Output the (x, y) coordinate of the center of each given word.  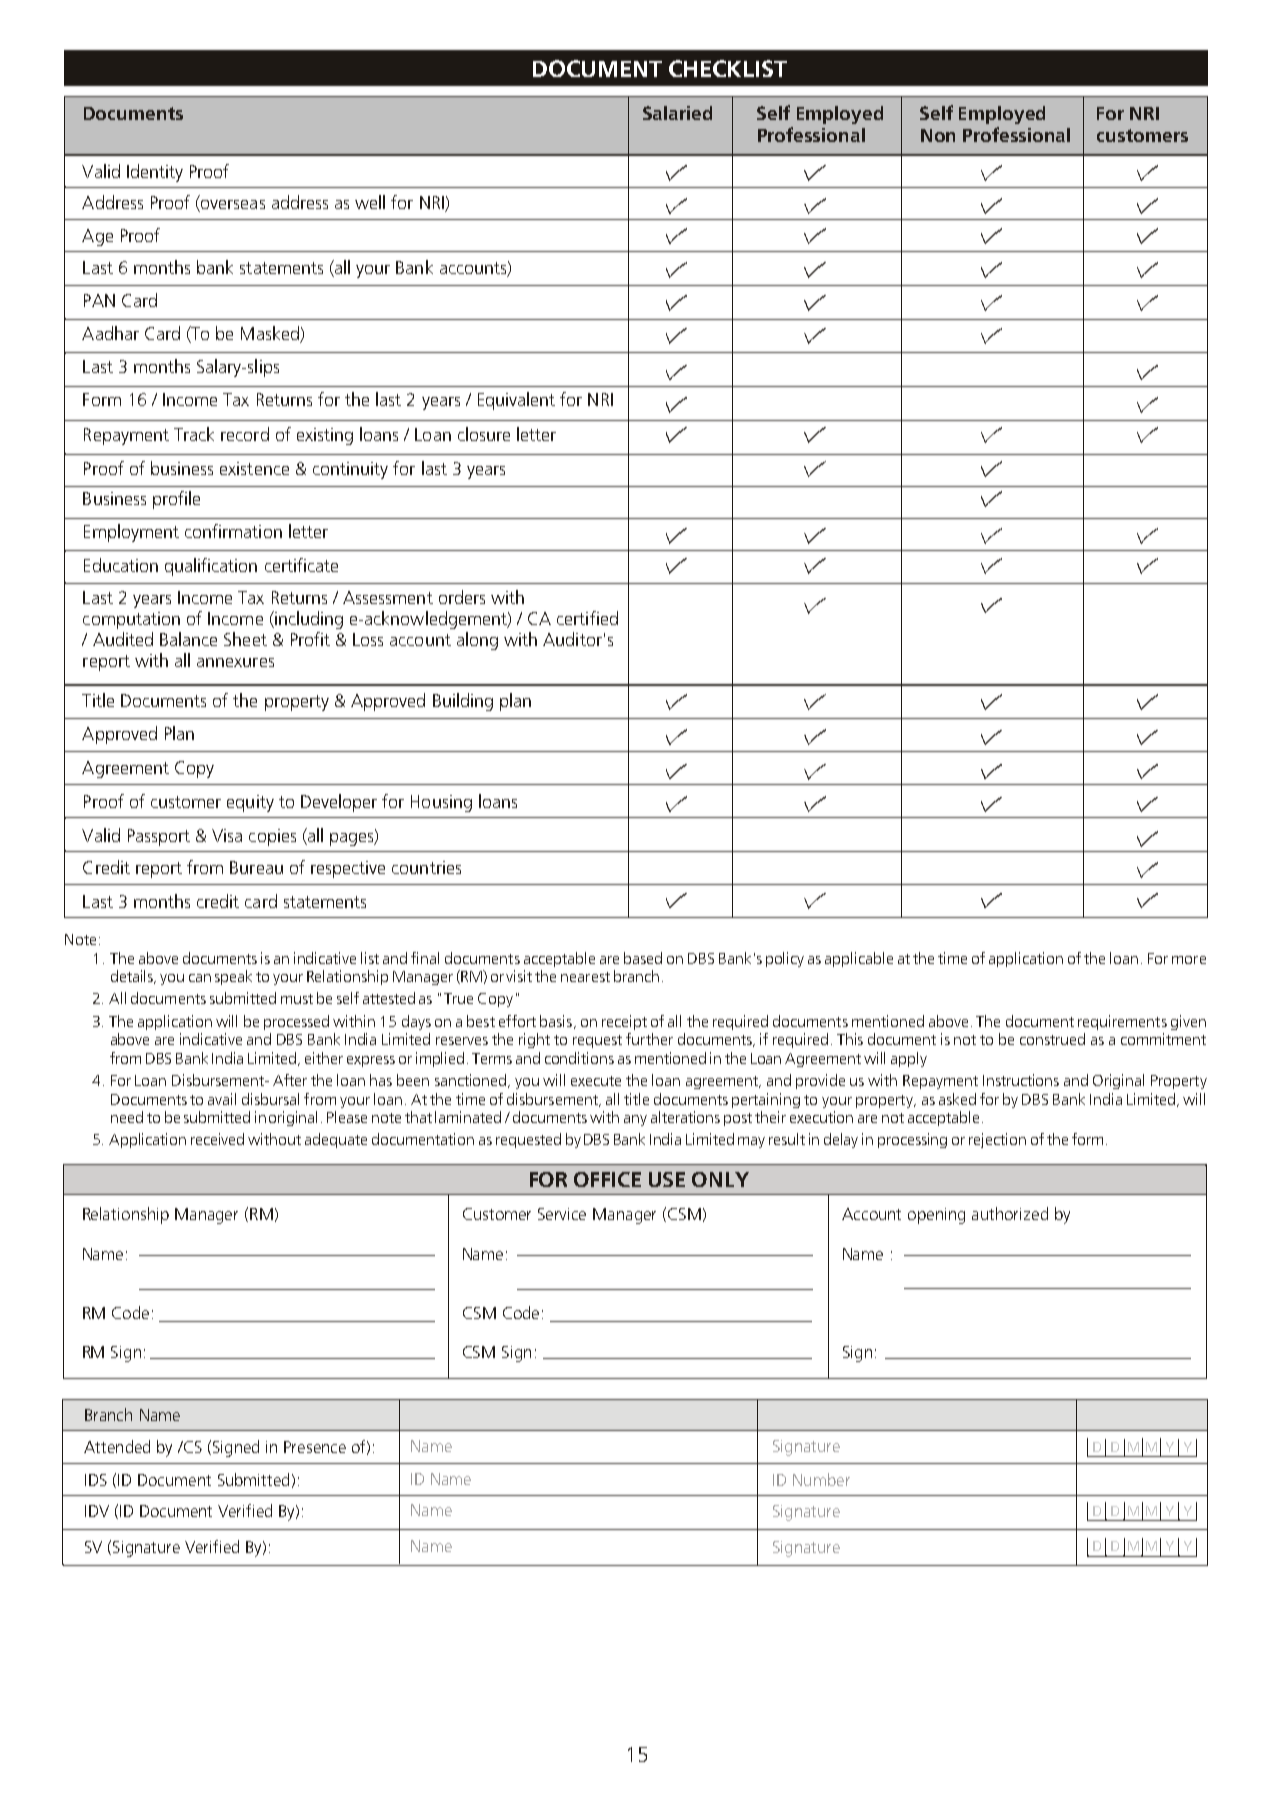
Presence (315, 1447)
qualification (211, 567)
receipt (624, 1022)
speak (233, 977)
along (477, 641)
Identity (155, 173)
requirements (1122, 1022)
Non (938, 135)
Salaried (677, 113)
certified (587, 618)
